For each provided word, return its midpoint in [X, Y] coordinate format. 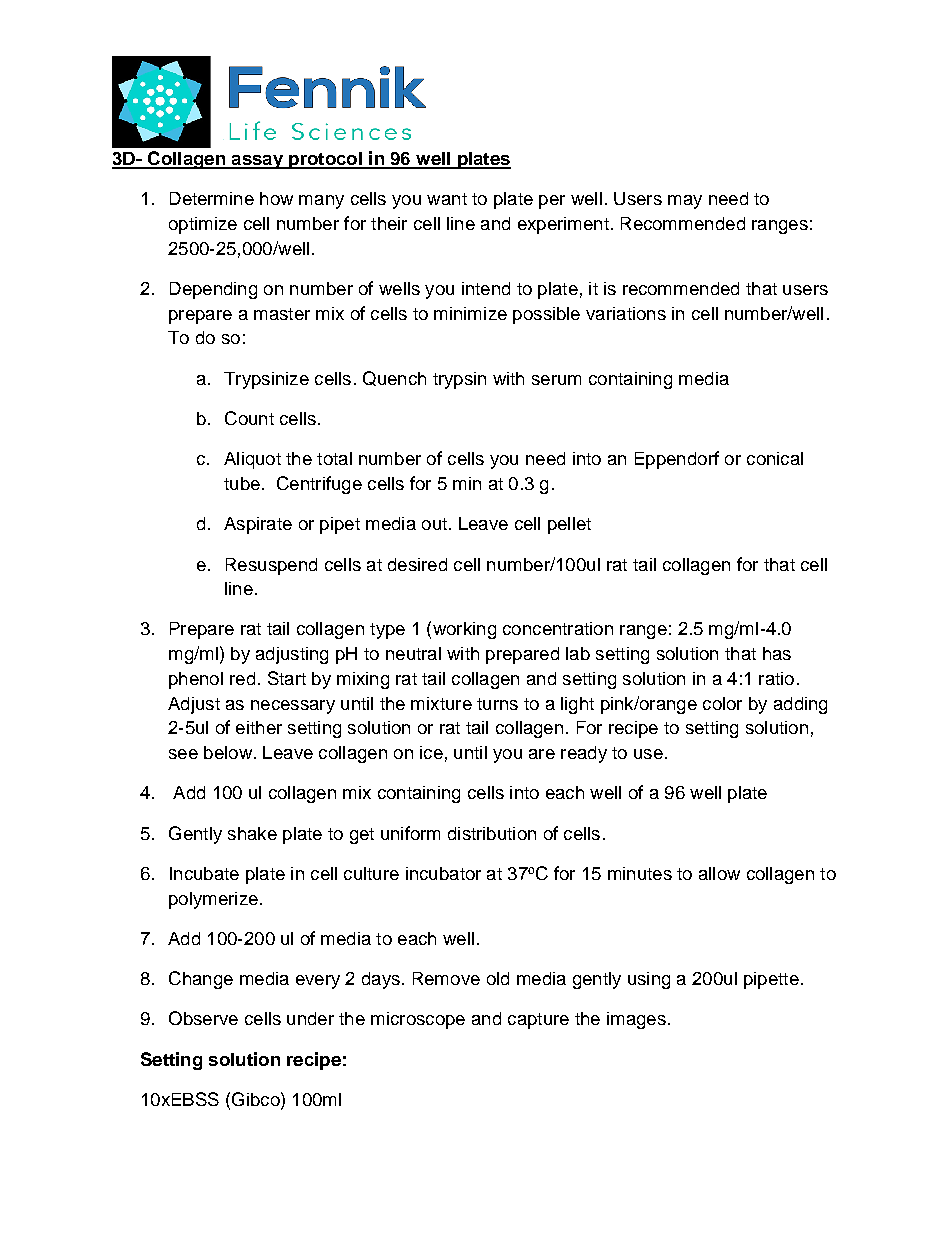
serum [556, 380]
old [498, 978]
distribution [492, 833]
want [447, 199]
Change [201, 980]
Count [249, 418]
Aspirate [258, 525]
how [276, 198]
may [685, 202]
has [777, 653]
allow [719, 873]
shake [252, 833]
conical [775, 458]
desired [417, 564]
